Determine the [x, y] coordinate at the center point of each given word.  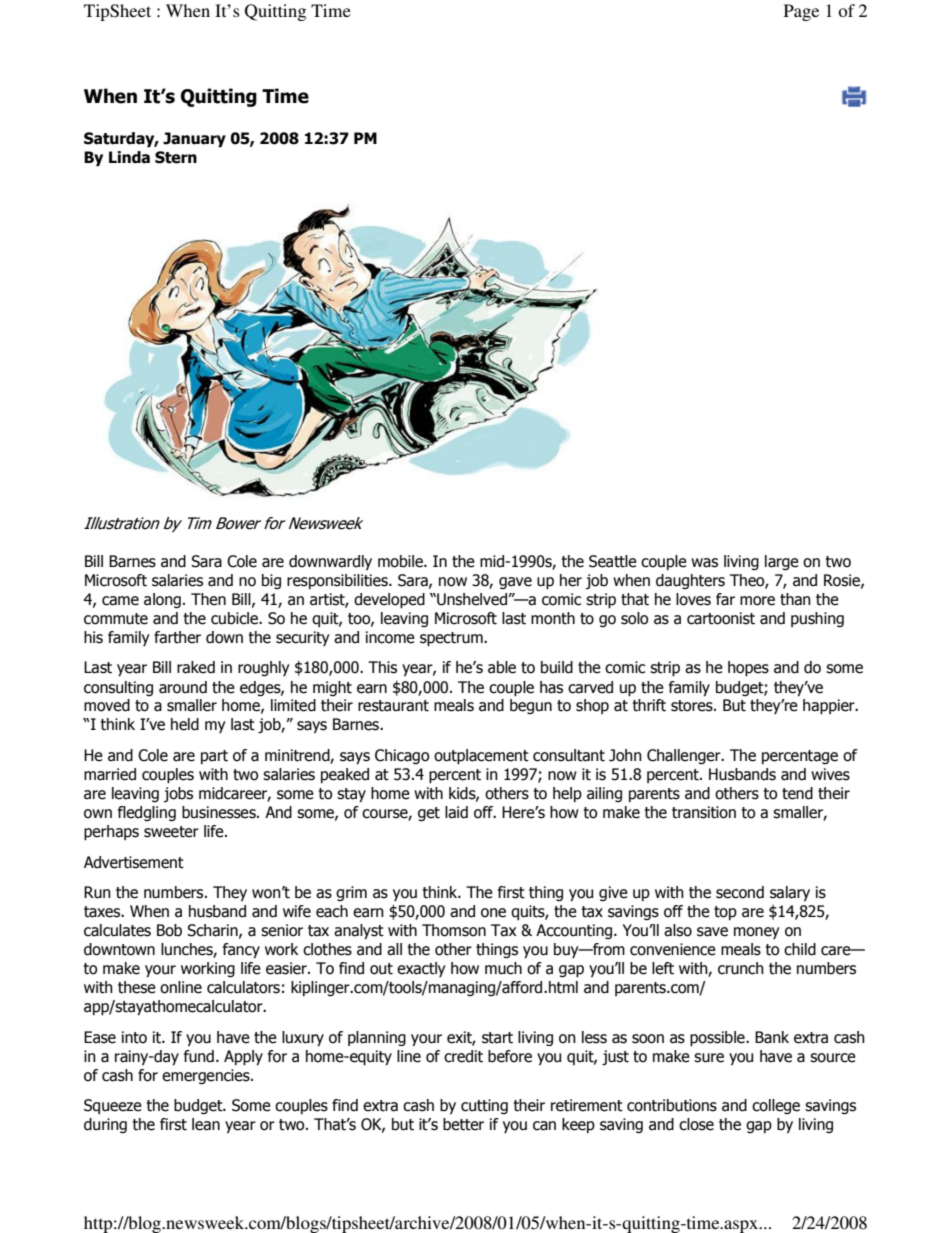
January [194, 139]
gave [515, 583]
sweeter [171, 832]
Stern [176, 157]
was [704, 563]
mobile [401, 561]
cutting [484, 1106]
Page [801, 12]
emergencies [207, 1076]
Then [208, 599]
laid [456, 812]
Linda [129, 157]
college [776, 1106]
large [782, 562]
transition [704, 812]
